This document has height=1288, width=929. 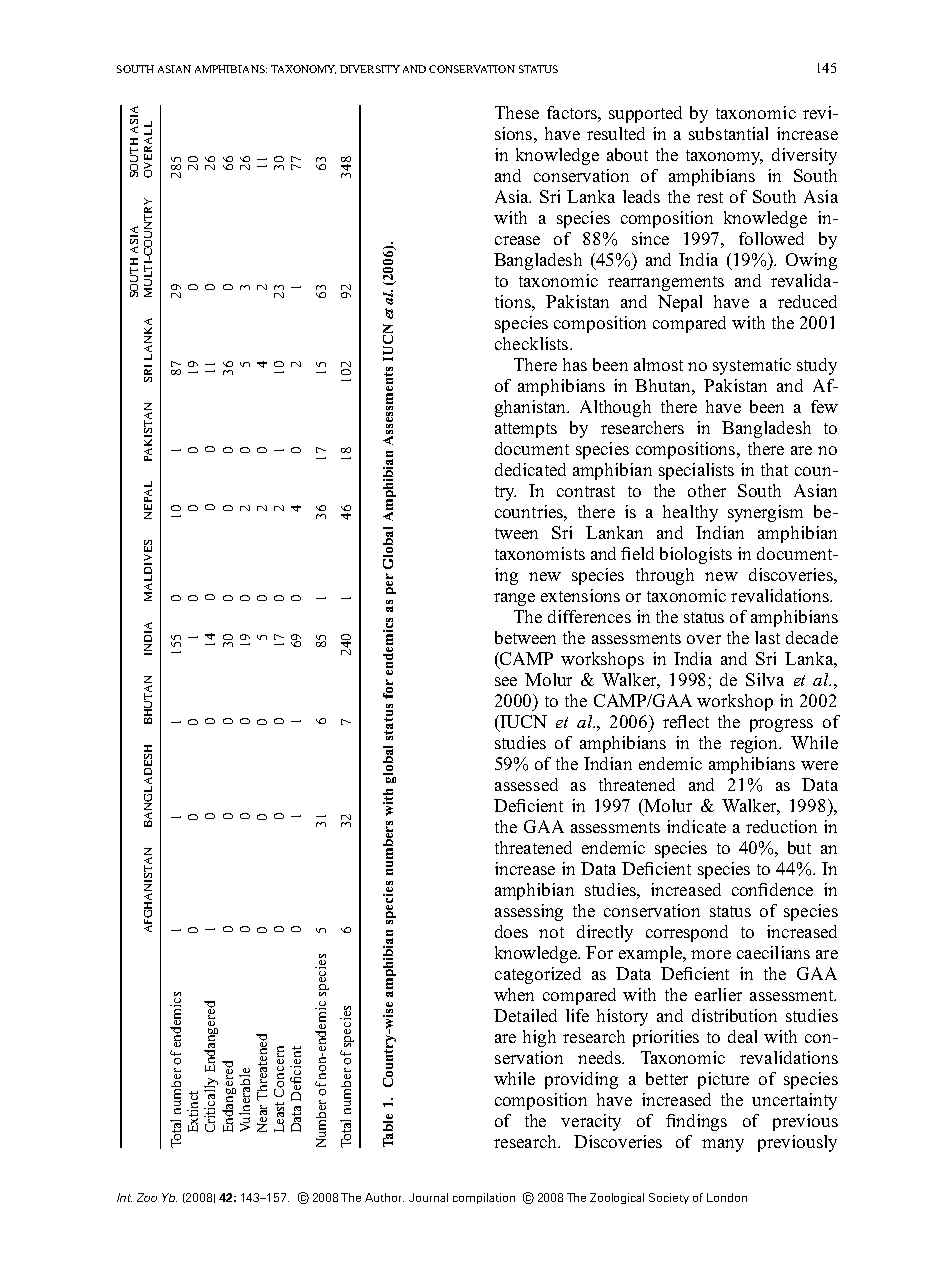 I want to click on last, so click(x=767, y=637).
